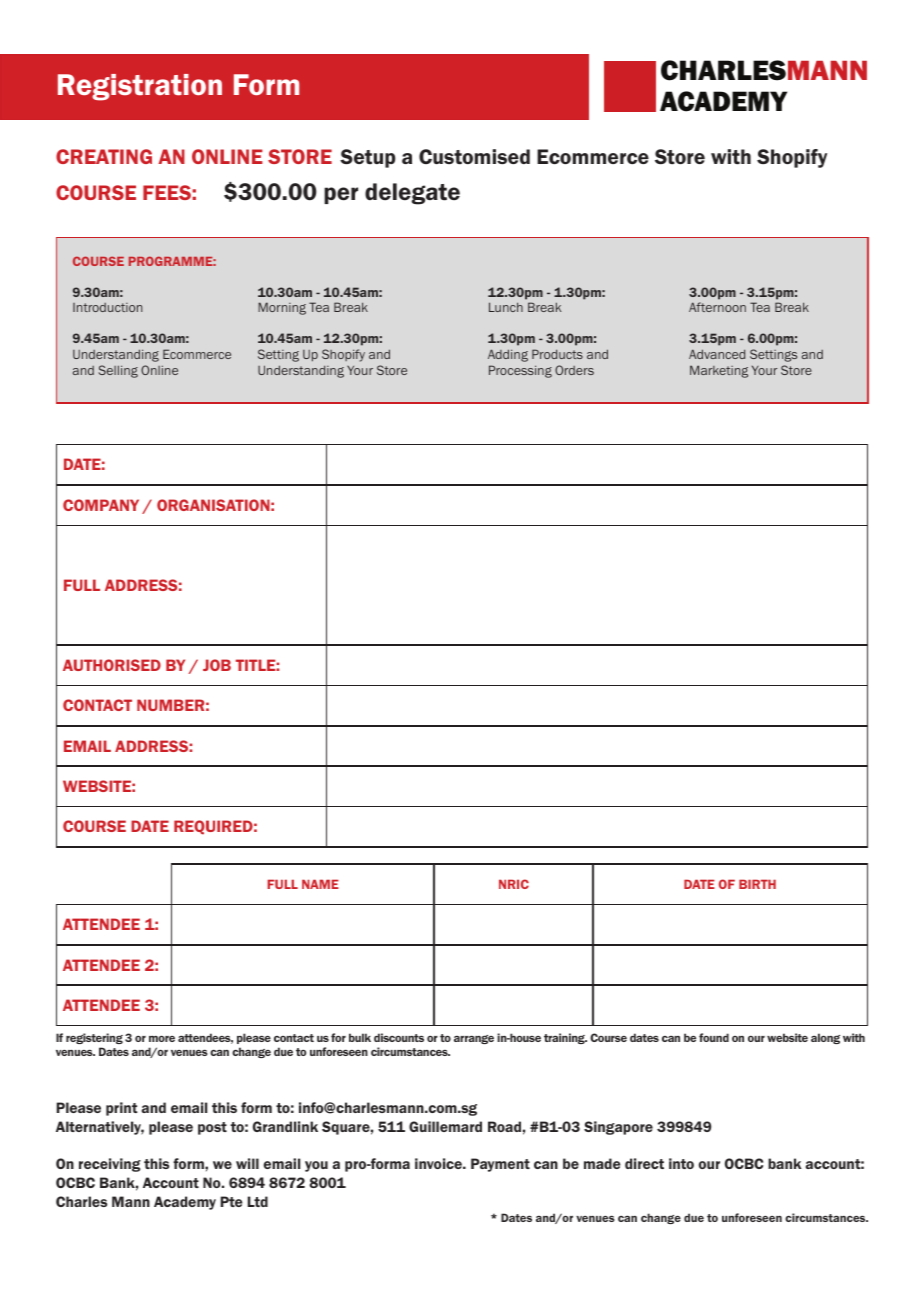 This page has height=1308, width=924. What do you see at coordinates (140, 87) in the page?
I see `Registration` at bounding box center [140, 87].
